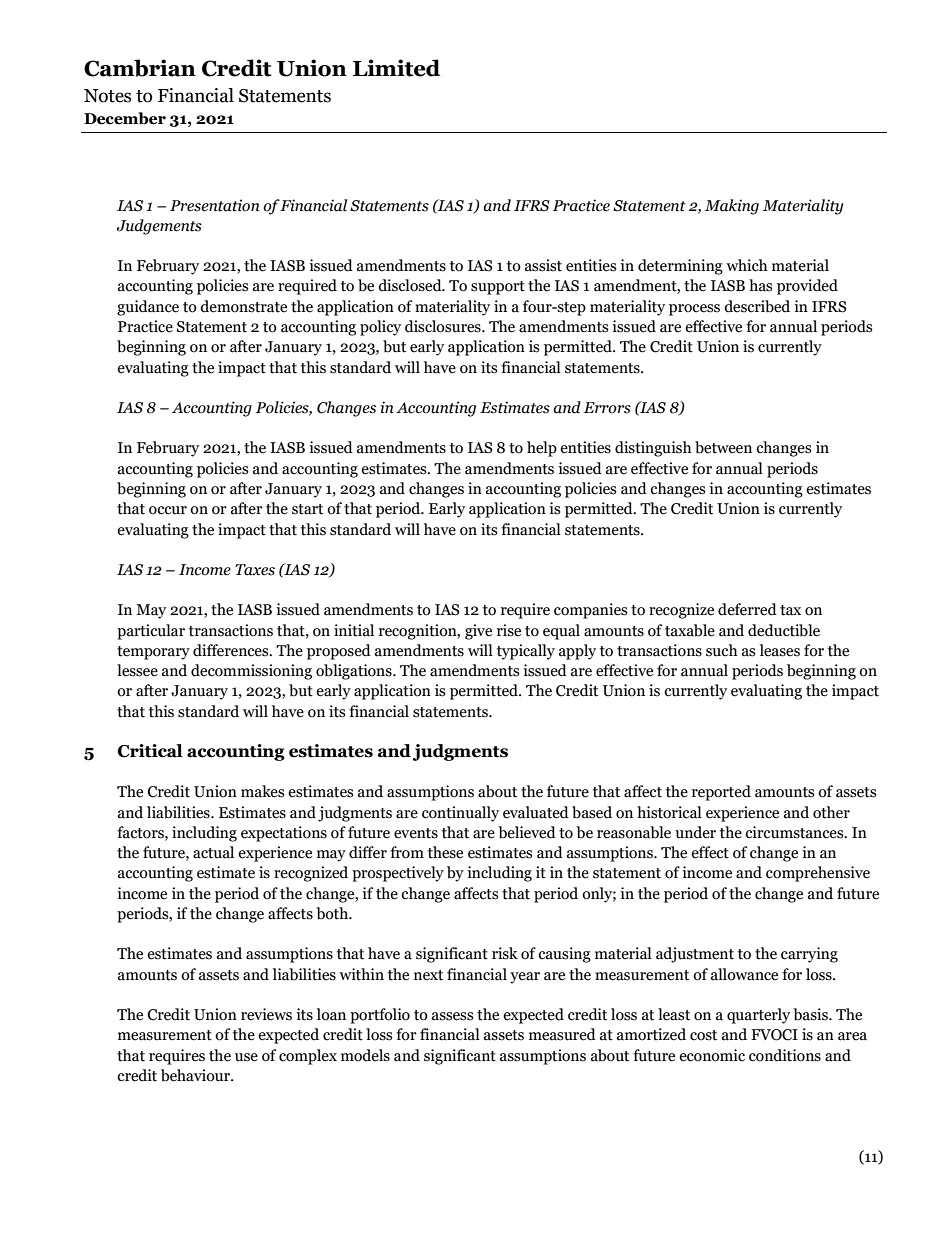 The height and width of the page is (1233, 952). Describe the element at coordinates (732, 207) in the page. I see `Making` at that location.
